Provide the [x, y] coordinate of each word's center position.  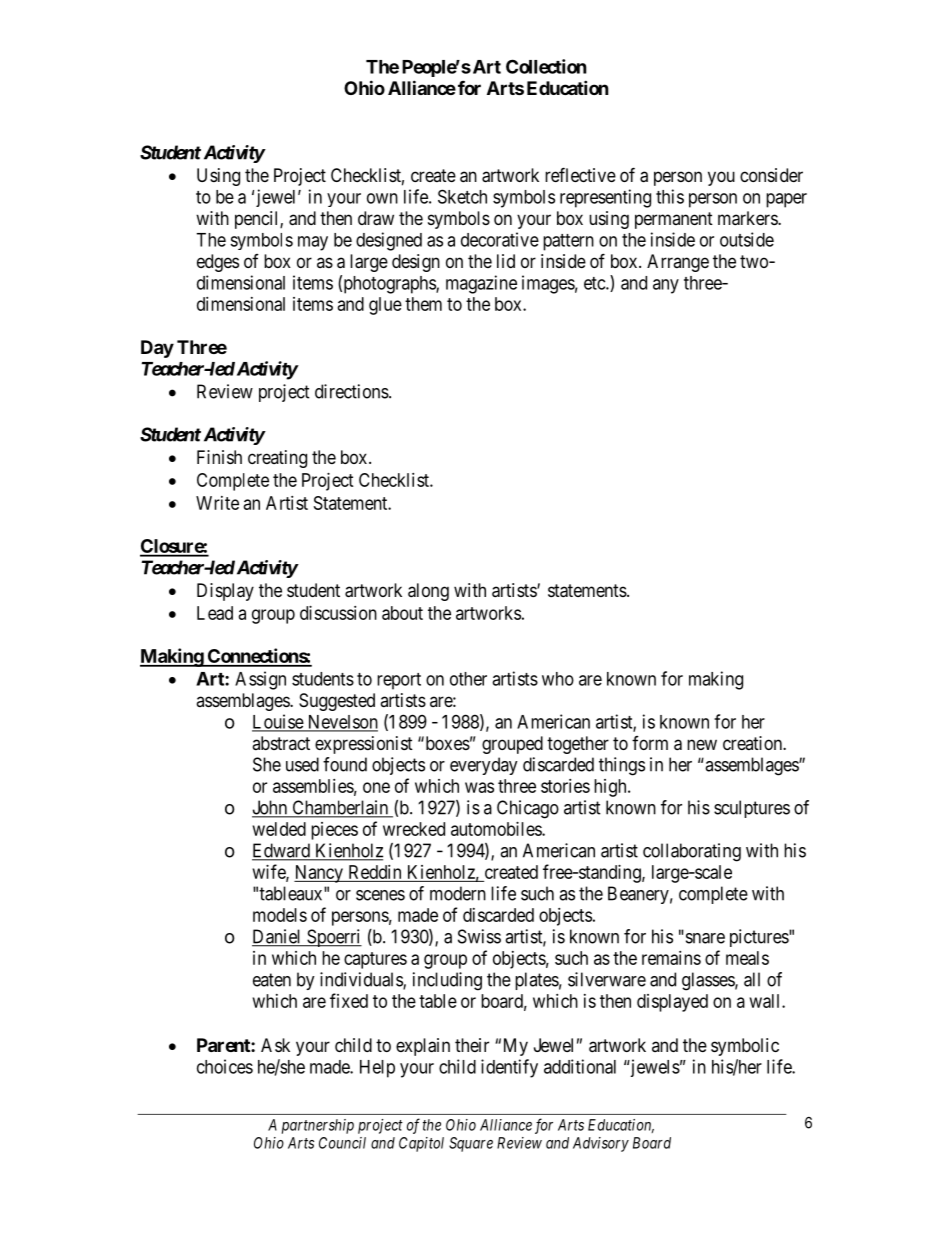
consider [771, 175]
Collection [546, 66]
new [702, 744]
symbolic [745, 1047]
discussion [338, 613]
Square [471, 1144]
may [313, 243]
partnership [318, 1126]
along [428, 592]
